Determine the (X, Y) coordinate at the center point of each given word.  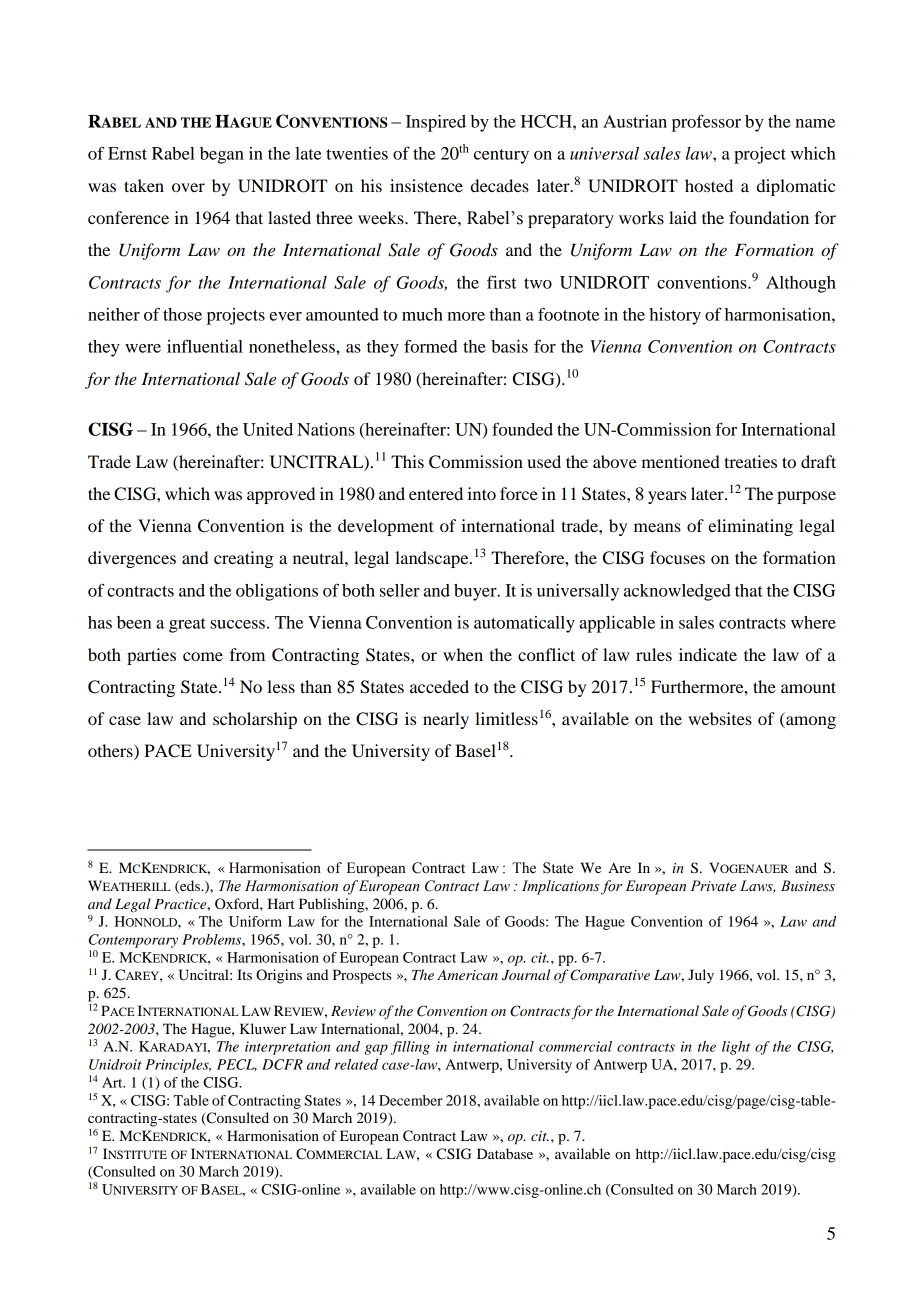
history (675, 316)
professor (706, 123)
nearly (446, 720)
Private (713, 886)
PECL (237, 1065)
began (222, 155)
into (481, 493)
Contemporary (133, 941)
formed (430, 346)
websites (720, 718)
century (501, 156)
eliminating (750, 527)
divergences (132, 559)
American (467, 975)
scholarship (255, 720)
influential (205, 346)
